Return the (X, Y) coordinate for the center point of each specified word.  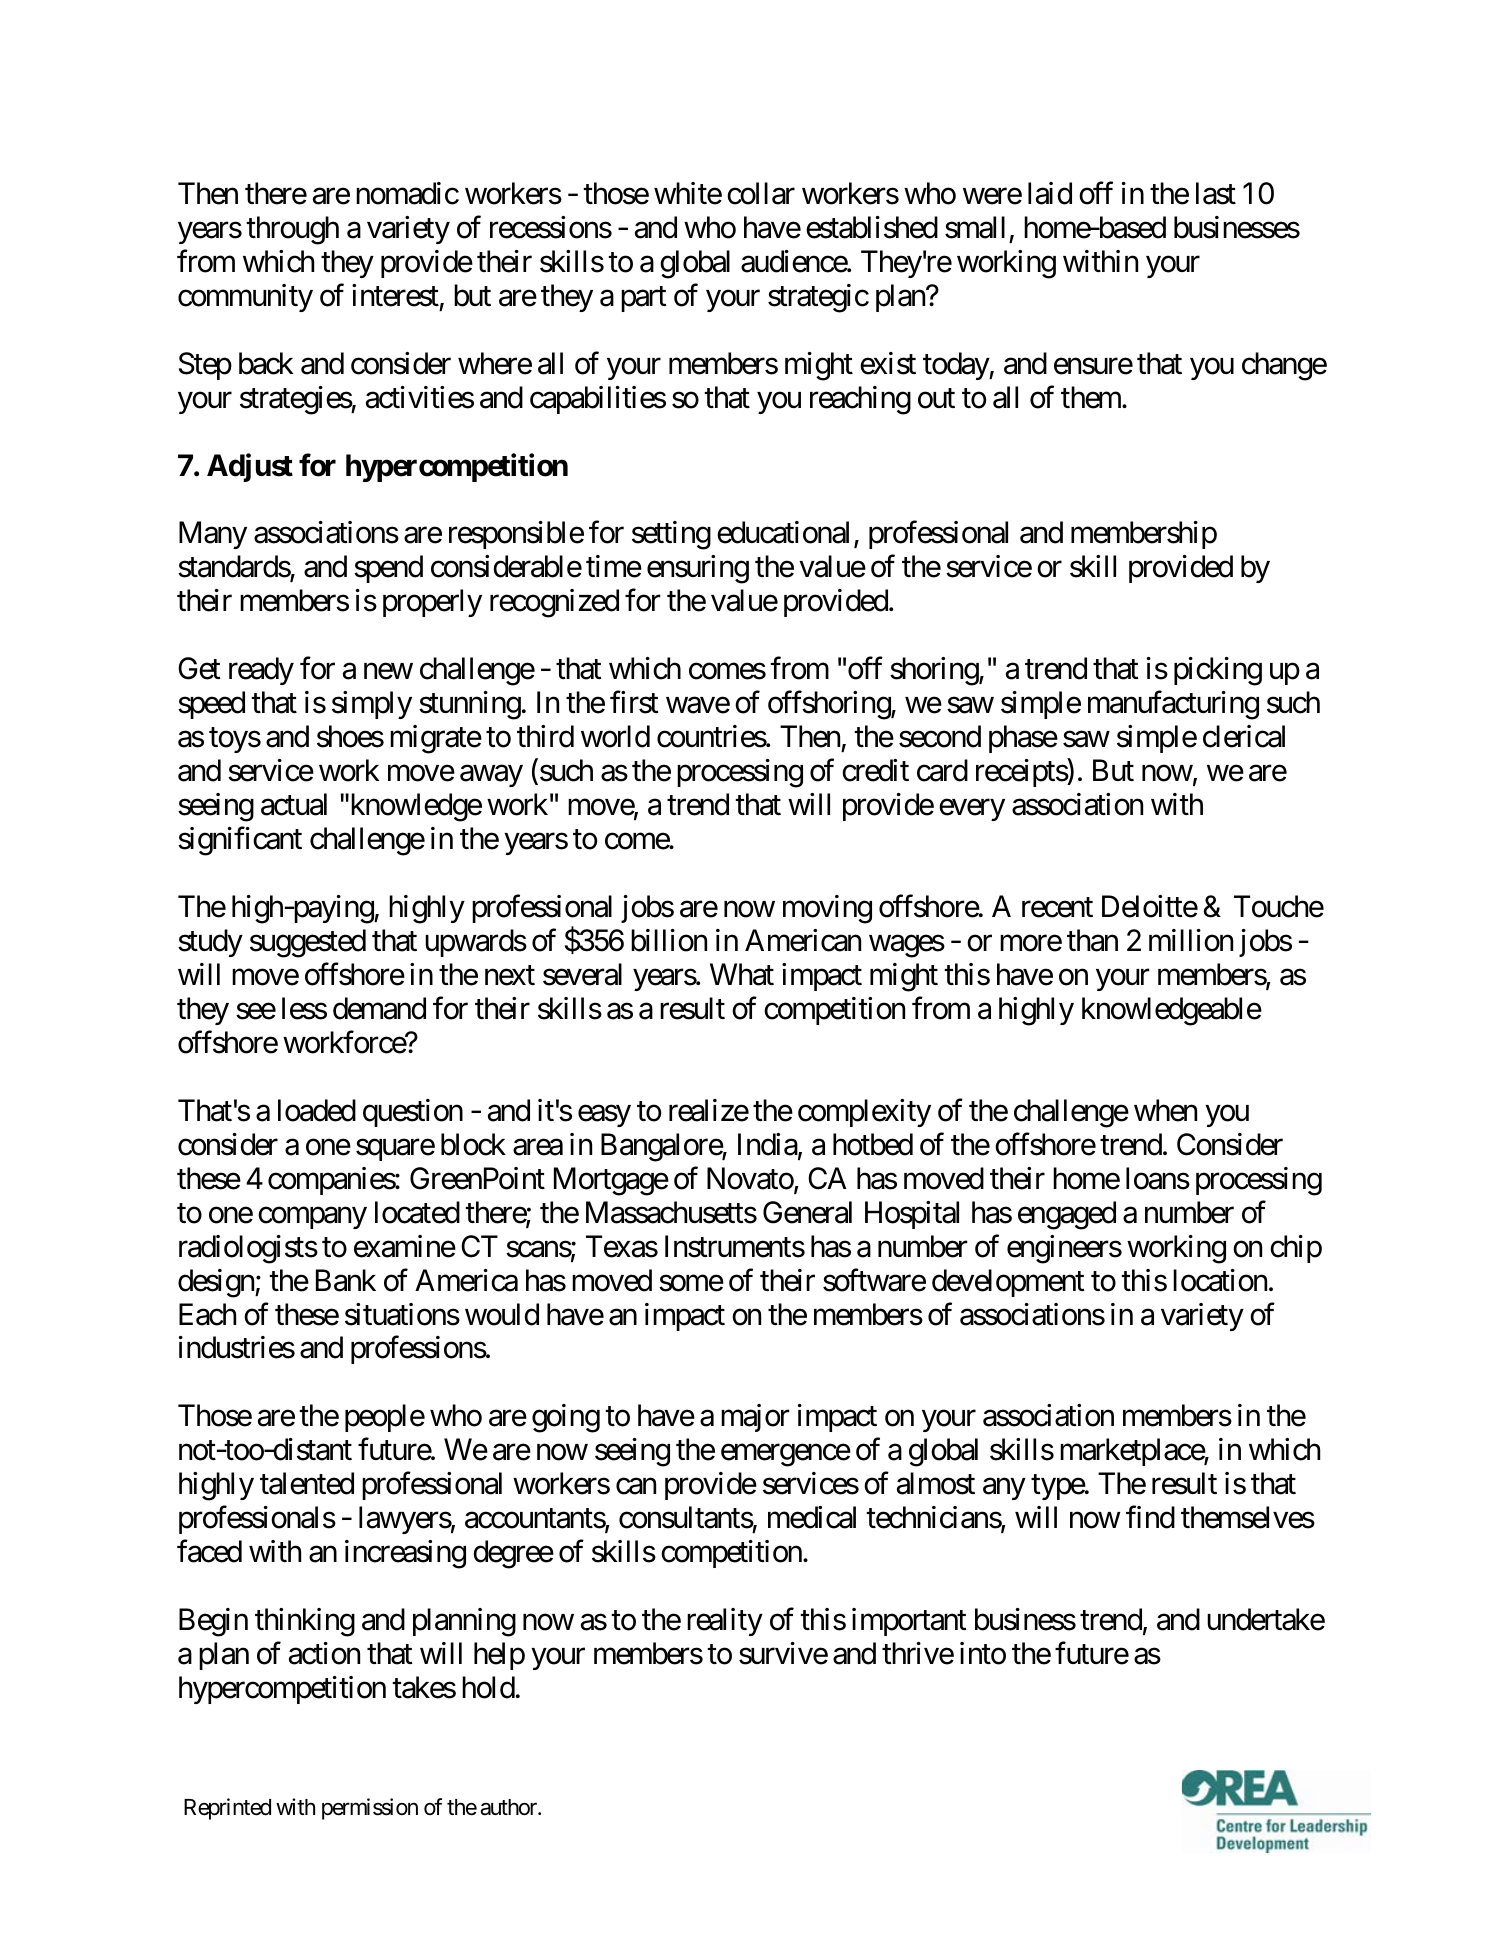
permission (370, 1809)
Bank (346, 1280)
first (634, 702)
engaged (1067, 1215)
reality (725, 1622)
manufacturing (1173, 705)
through (292, 230)
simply (372, 705)
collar (761, 193)
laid (1050, 193)
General (807, 1212)
